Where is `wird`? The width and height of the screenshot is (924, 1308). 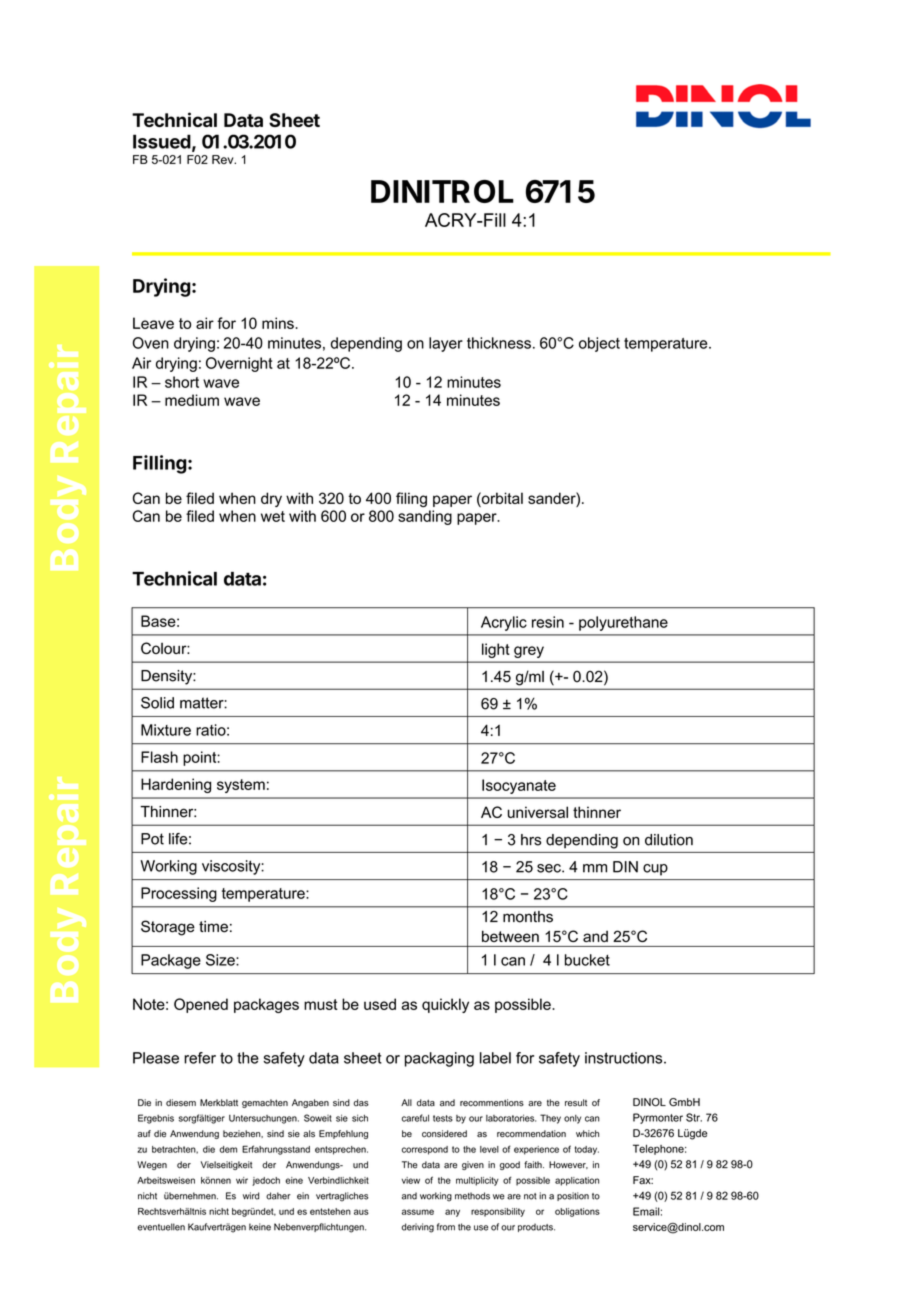 wird is located at coordinates (251, 1196).
